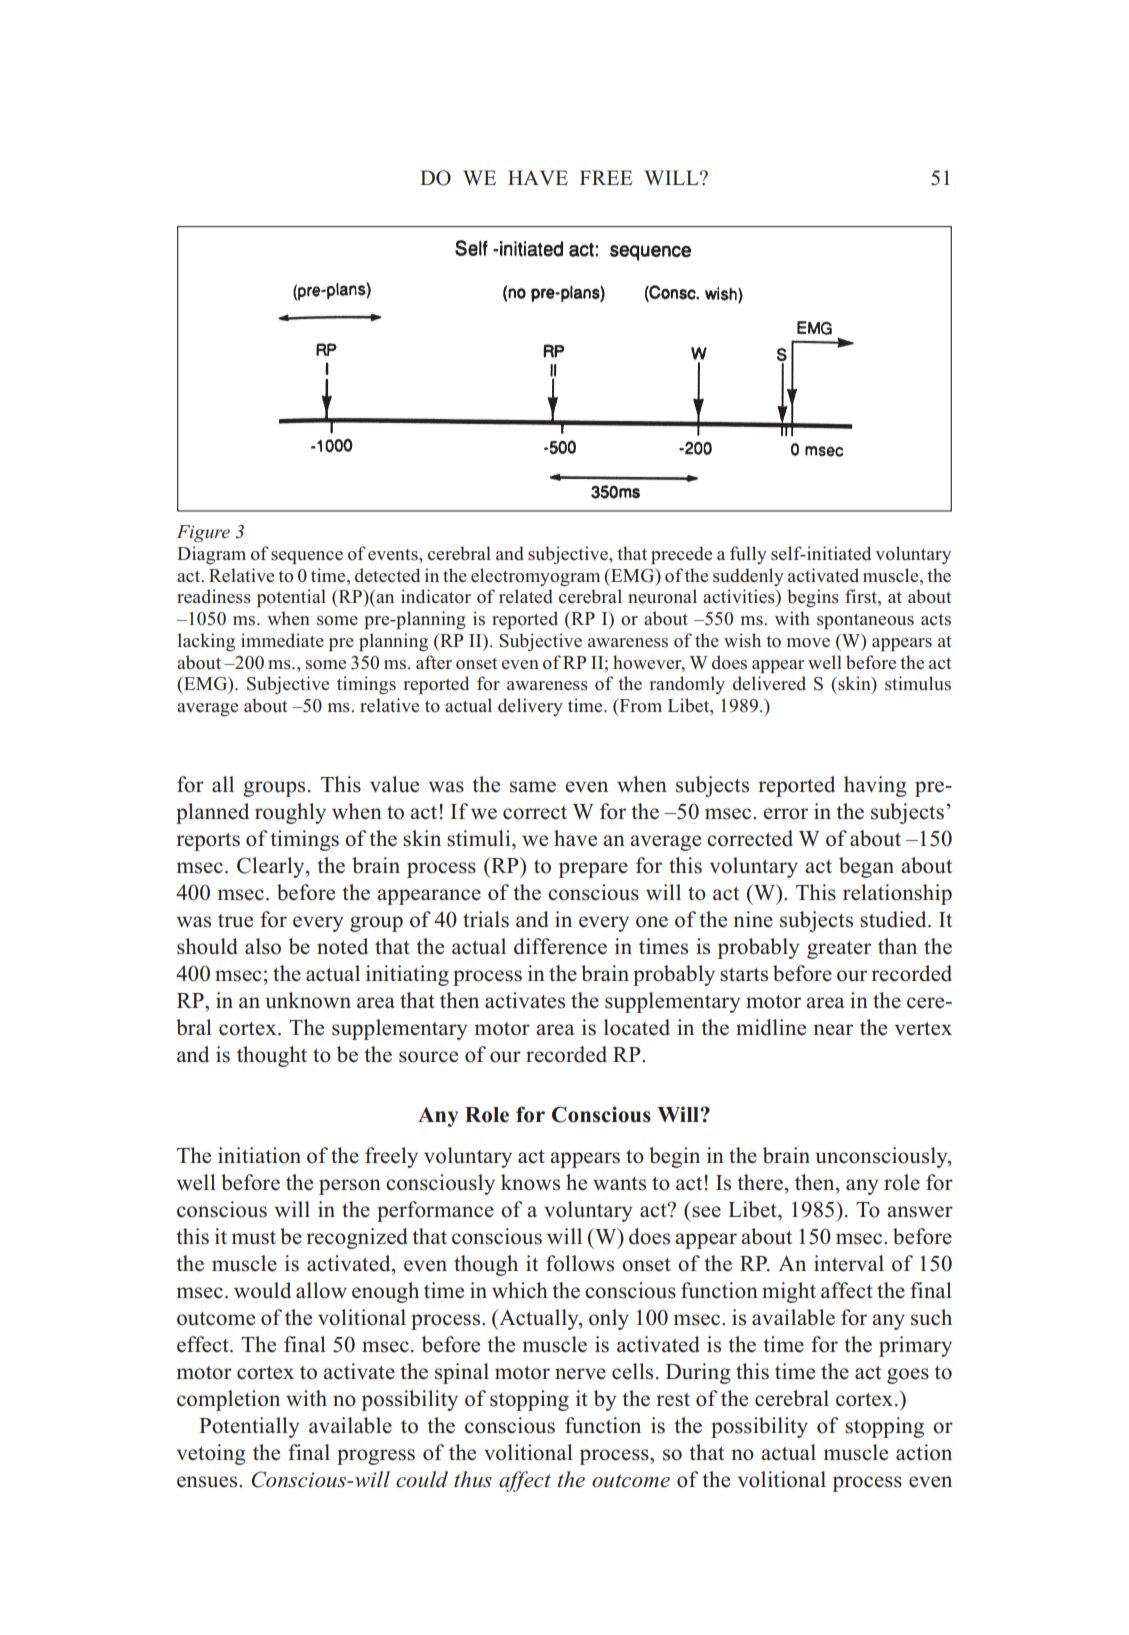  What do you see at coordinates (259, 1155) in the screenshot?
I see `initiation` at bounding box center [259, 1155].
